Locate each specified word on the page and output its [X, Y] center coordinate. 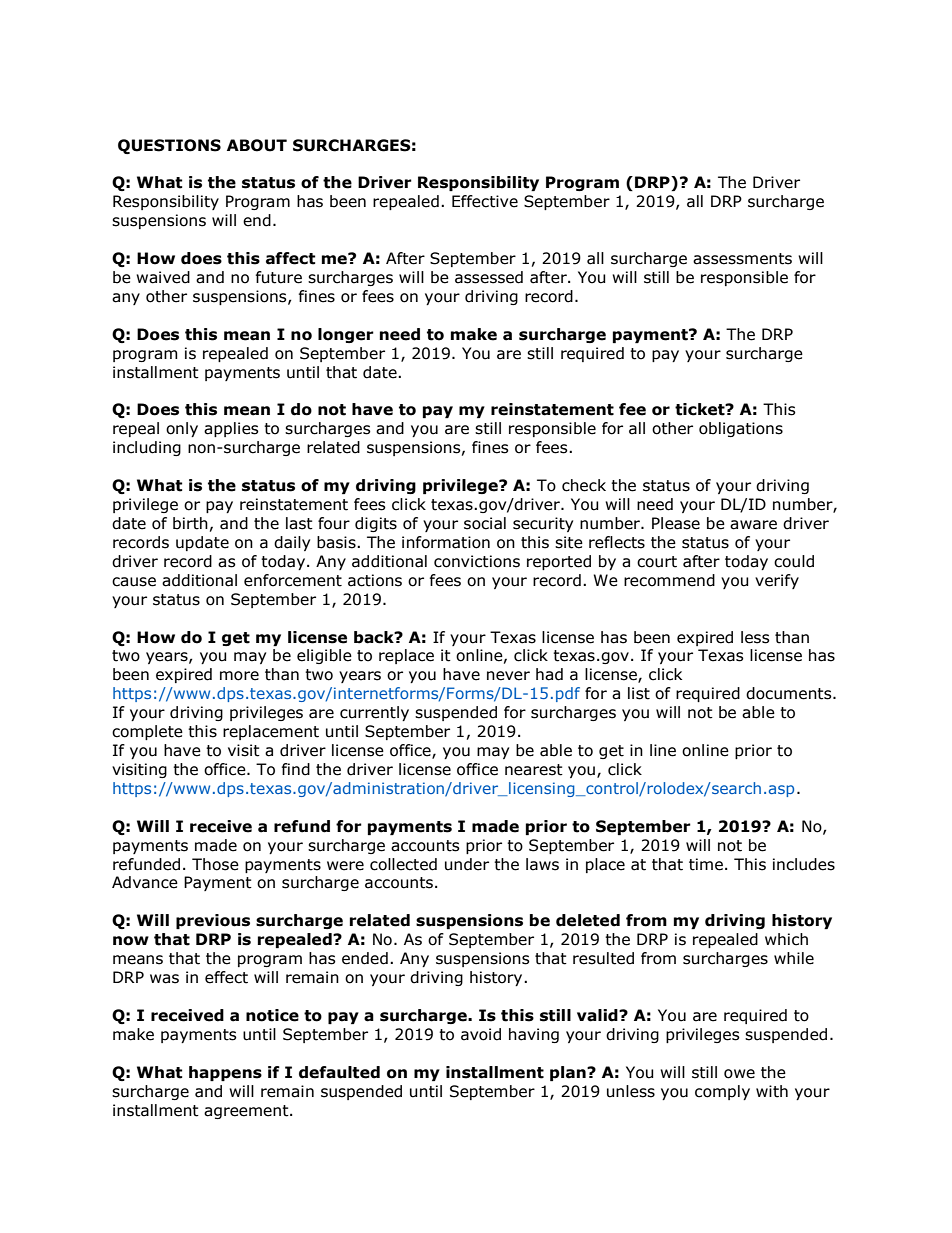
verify [777, 581]
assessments [742, 259]
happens [225, 1073]
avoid [481, 1034]
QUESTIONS [169, 146]
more [239, 676]
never [508, 676]
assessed [489, 277]
